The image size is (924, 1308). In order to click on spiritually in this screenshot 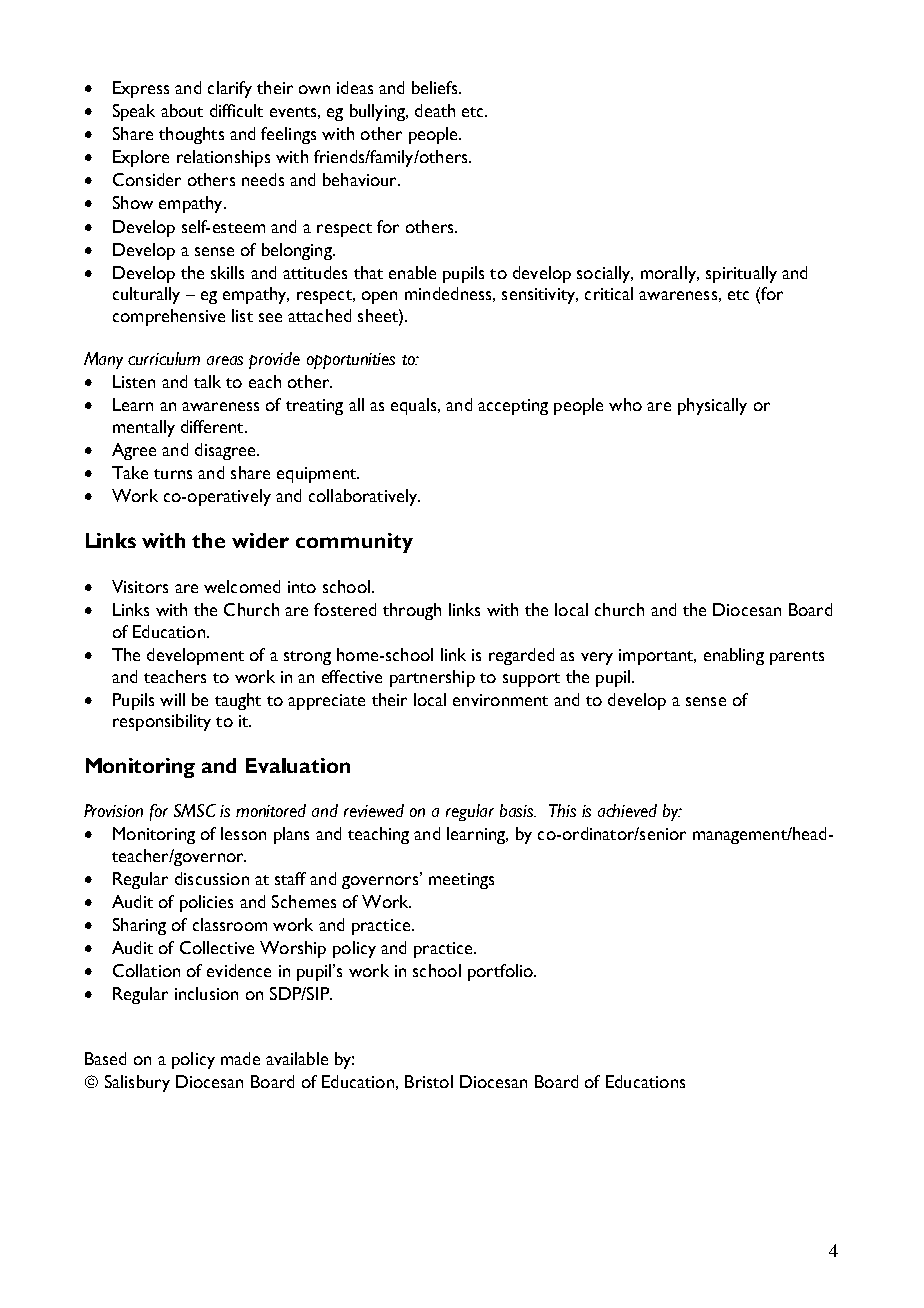, I will do `click(741, 274)`.
